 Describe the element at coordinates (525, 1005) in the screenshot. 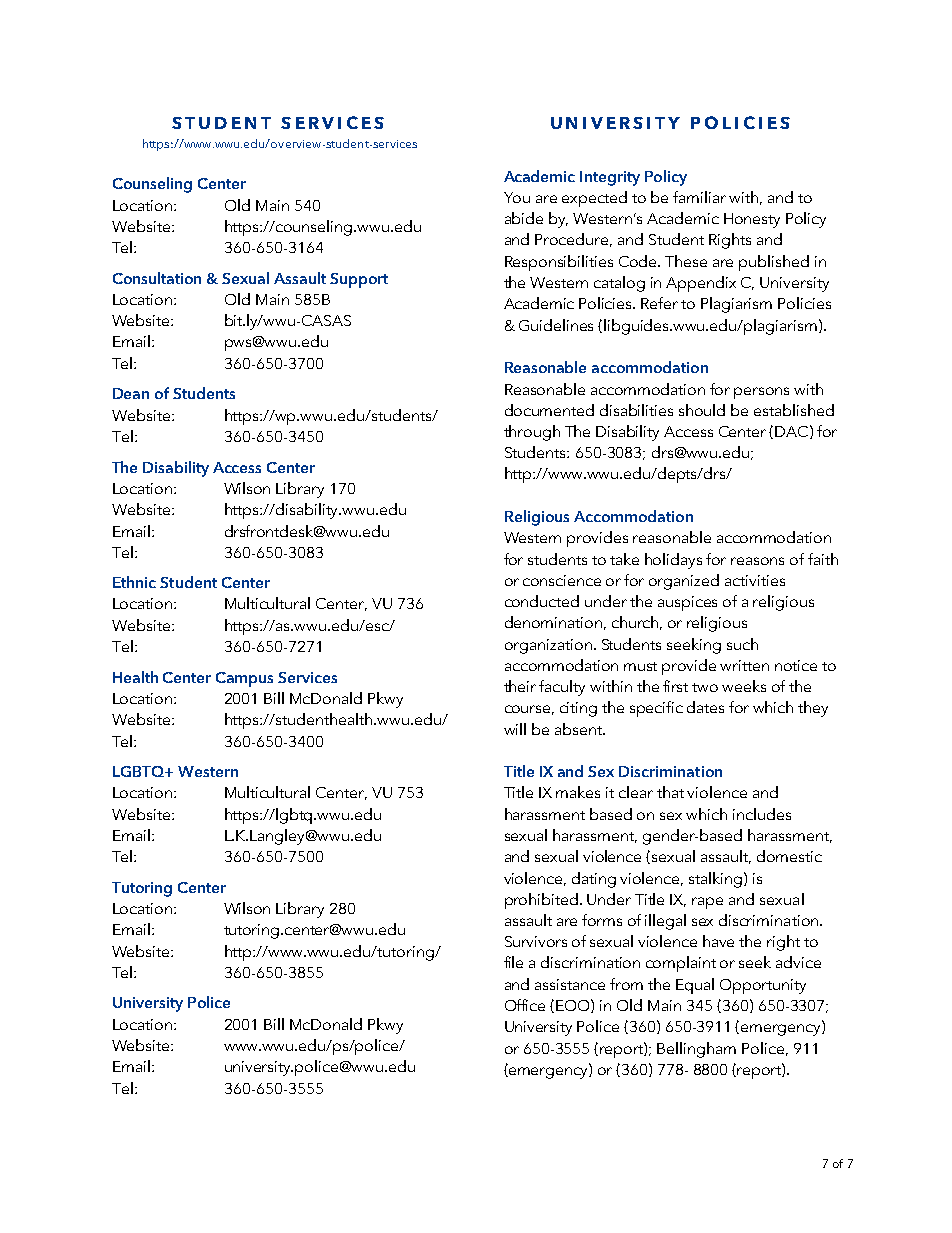

I see `Office` at that location.
